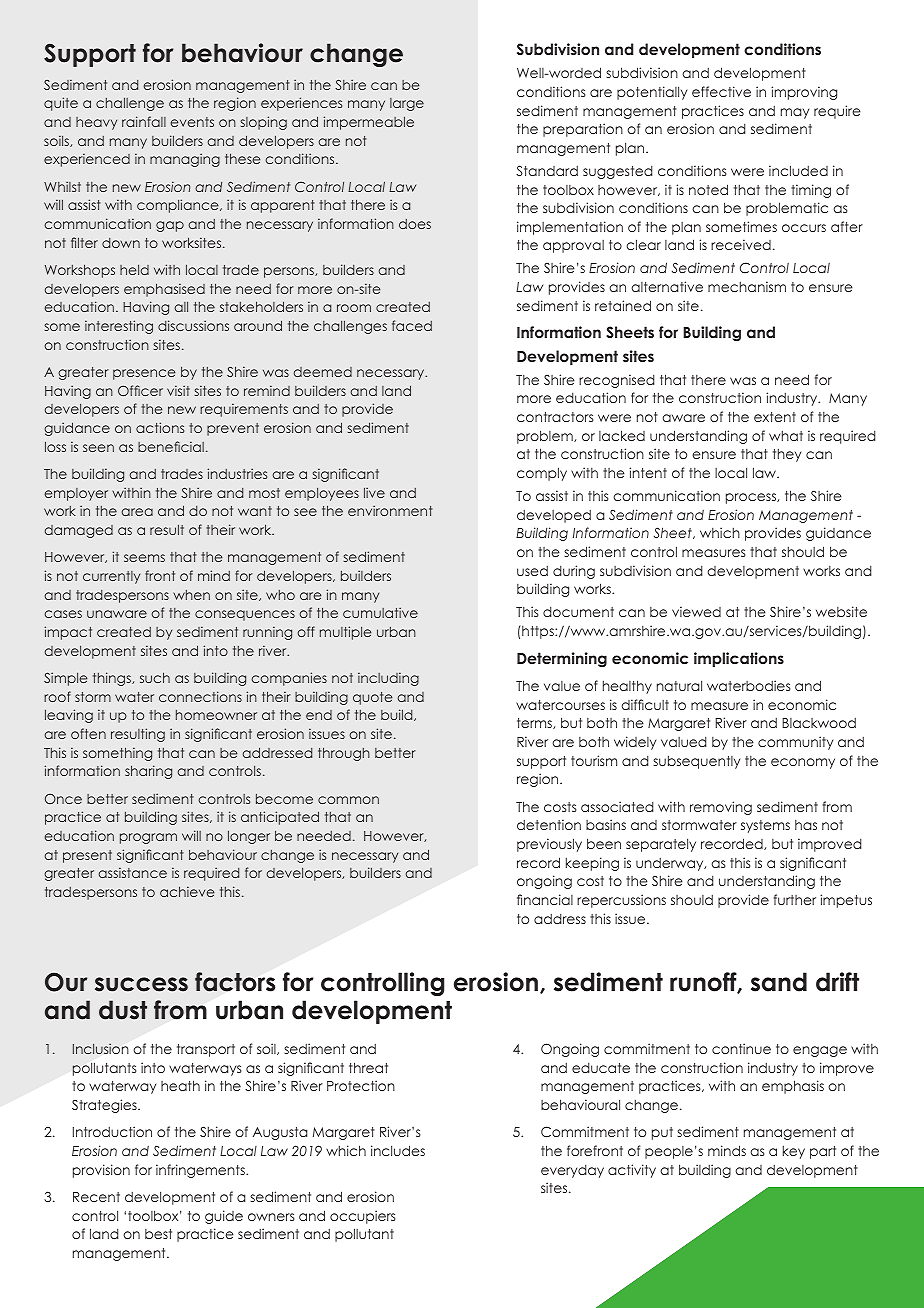 The image size is (924, 1308). What do you see at coordinates (407, 104) in the screenshot?
I see `large` at bounding box center [407, 104].
